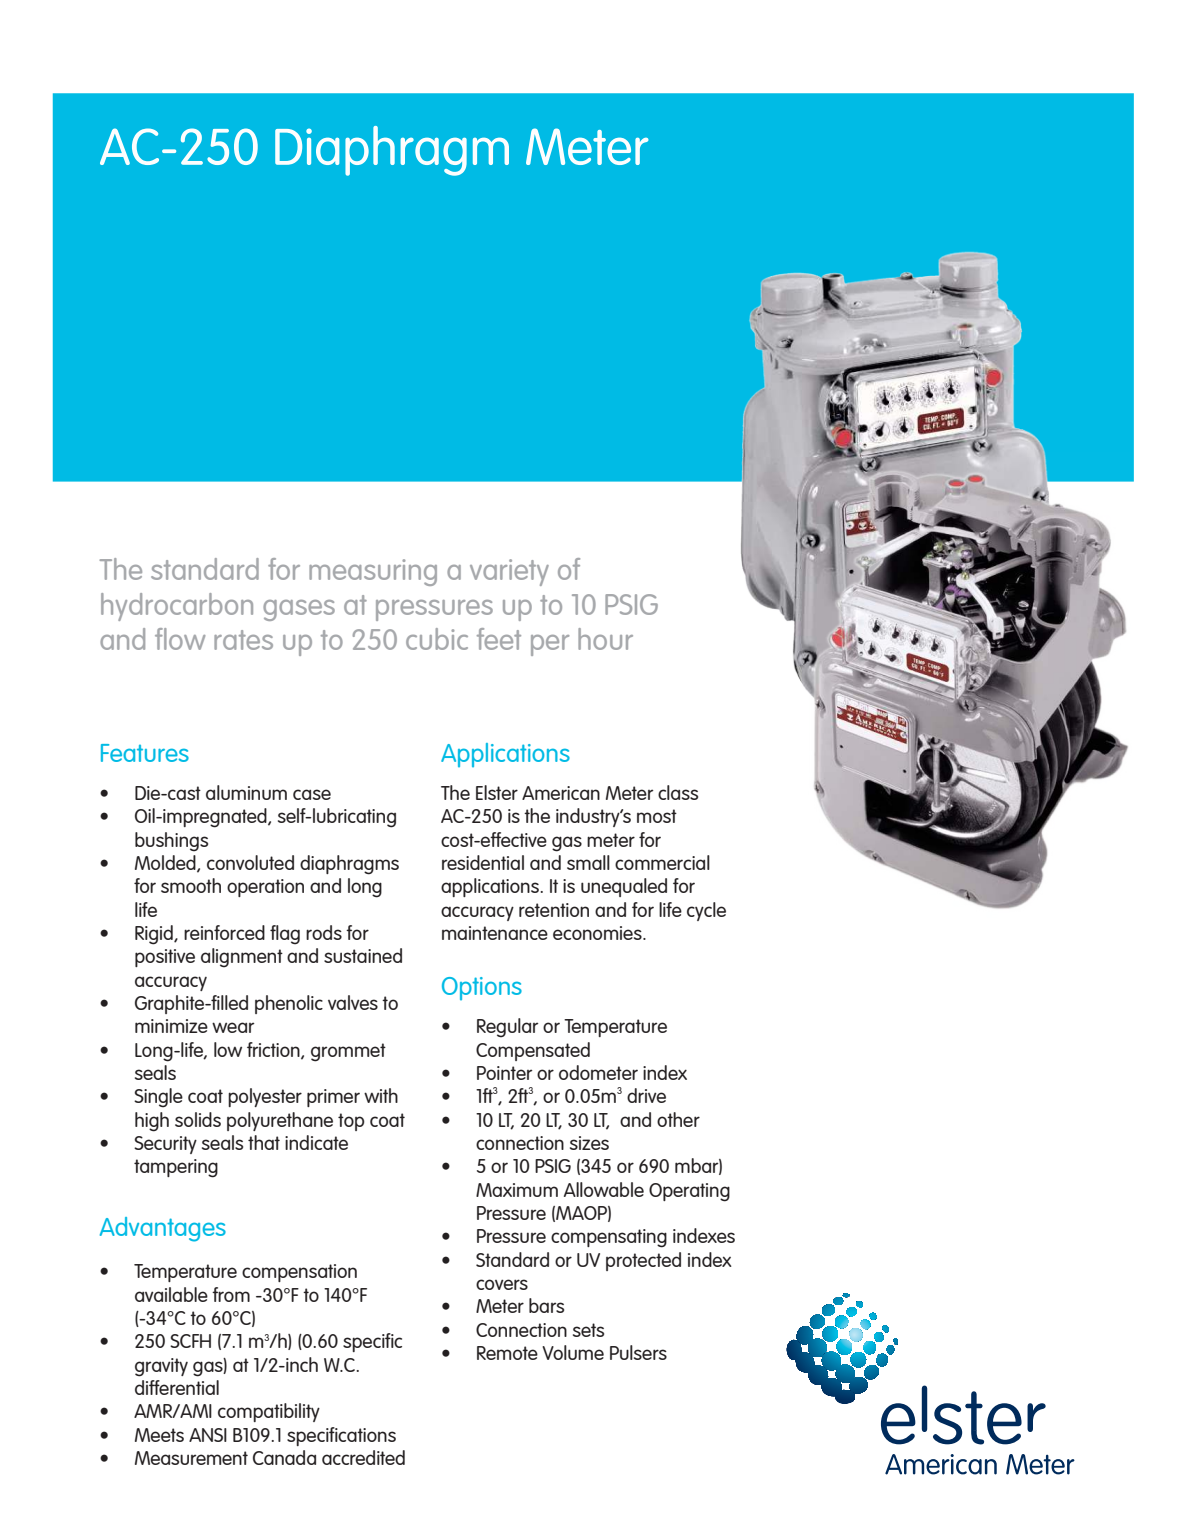  What do you see at coordinates (177, 607) in the image?
I see `hydrocarbon` at bounding box center [177, 607].
